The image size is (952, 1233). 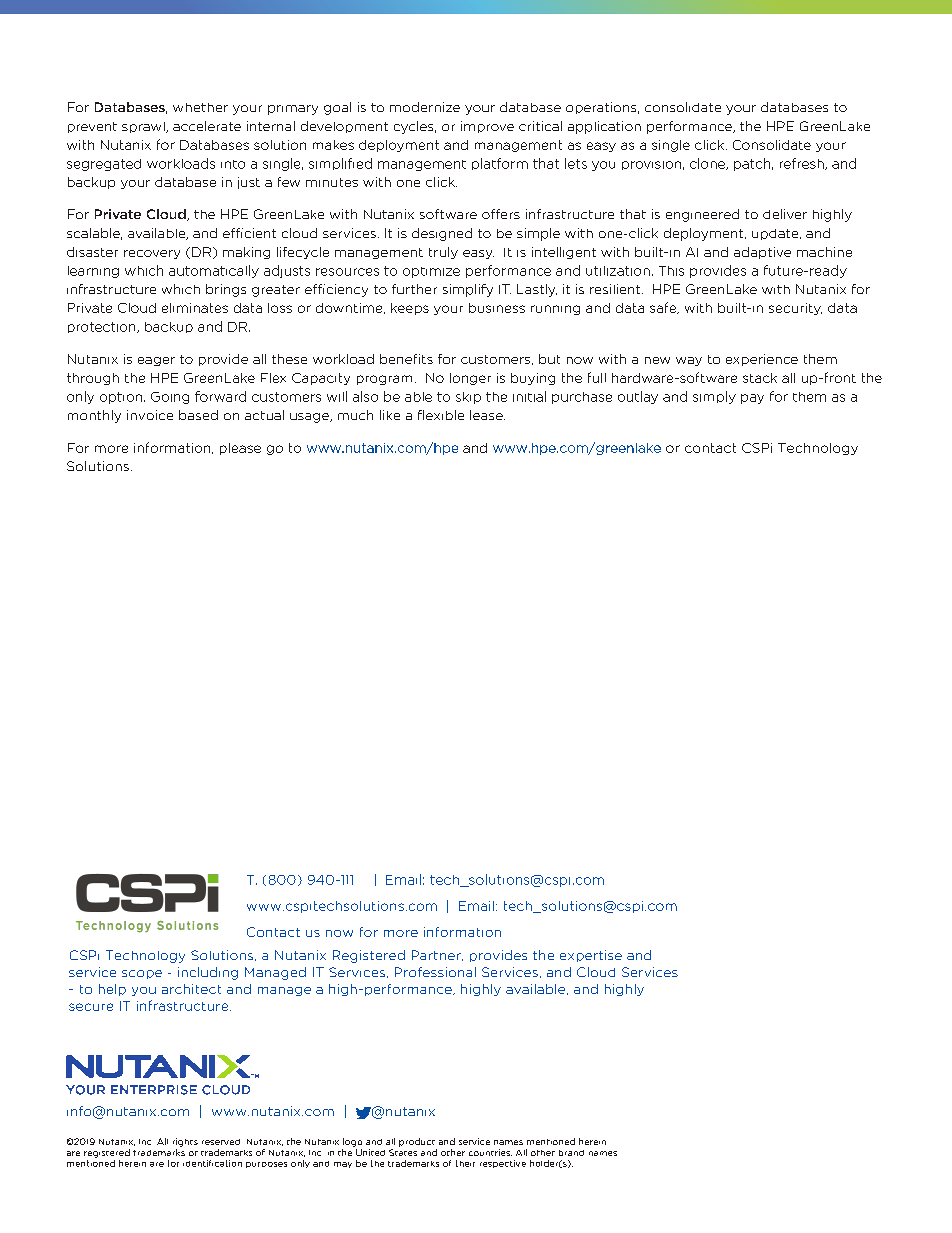 What do you see at coordinates (487, 127) in the screenshot?
I see `improve` at bounding box center [487, 127].
